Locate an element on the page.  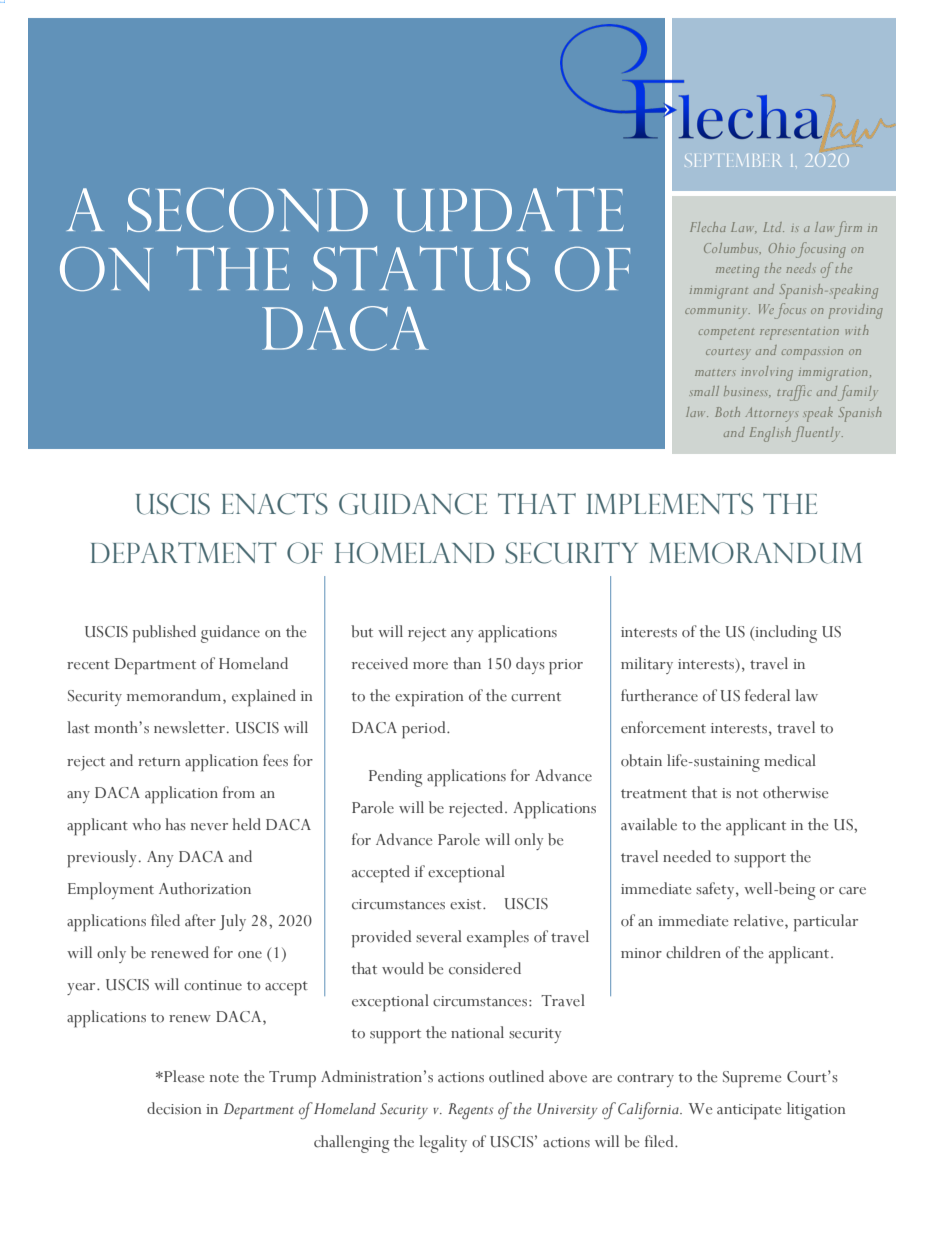
published is located at coordinates (164, 634).
